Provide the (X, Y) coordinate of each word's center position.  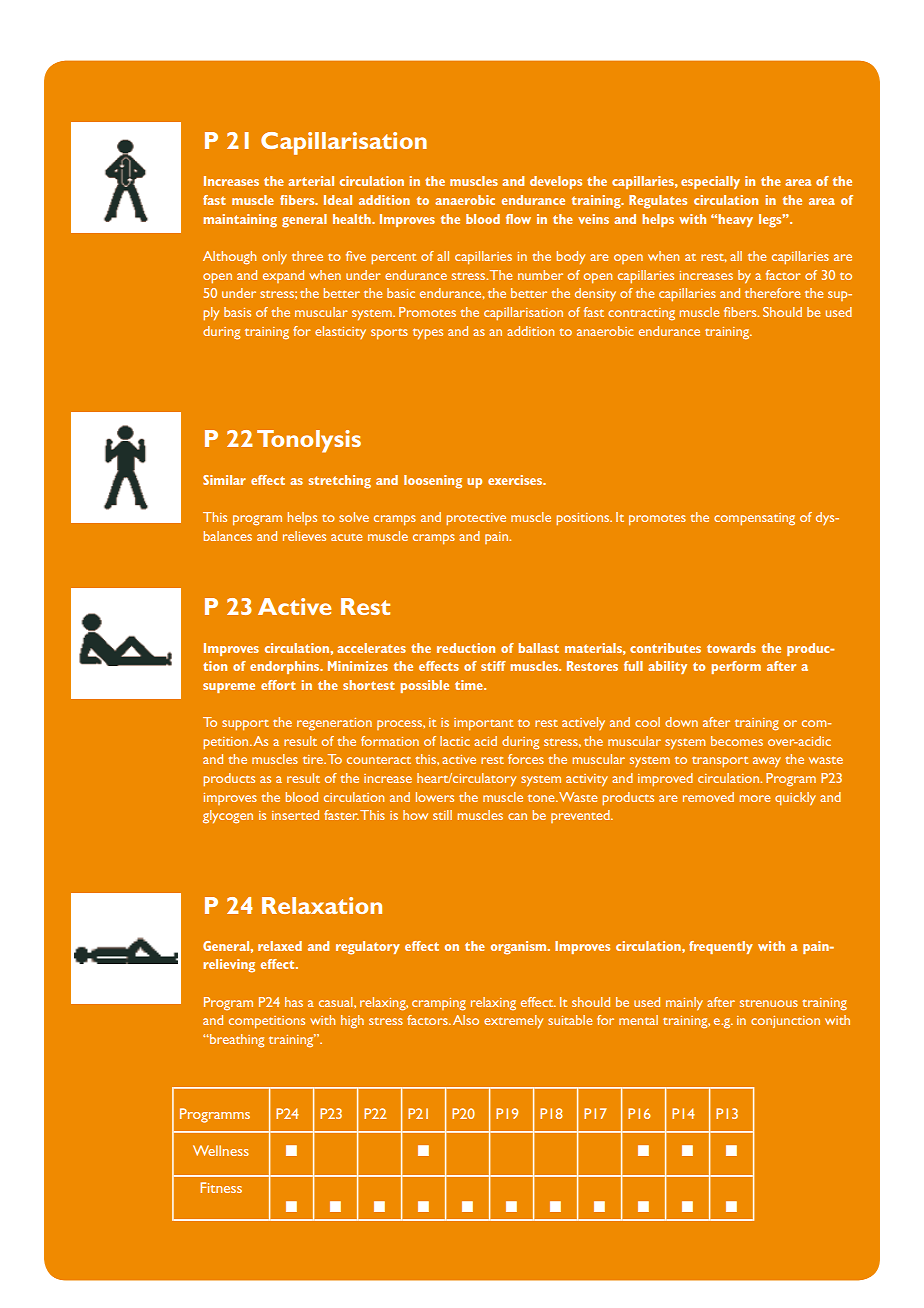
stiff (493, 666)
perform (736, 667)
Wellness (221, 1150)
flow (518, 219)
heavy (735, 220)
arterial (311, 181)
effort (278, 685)
